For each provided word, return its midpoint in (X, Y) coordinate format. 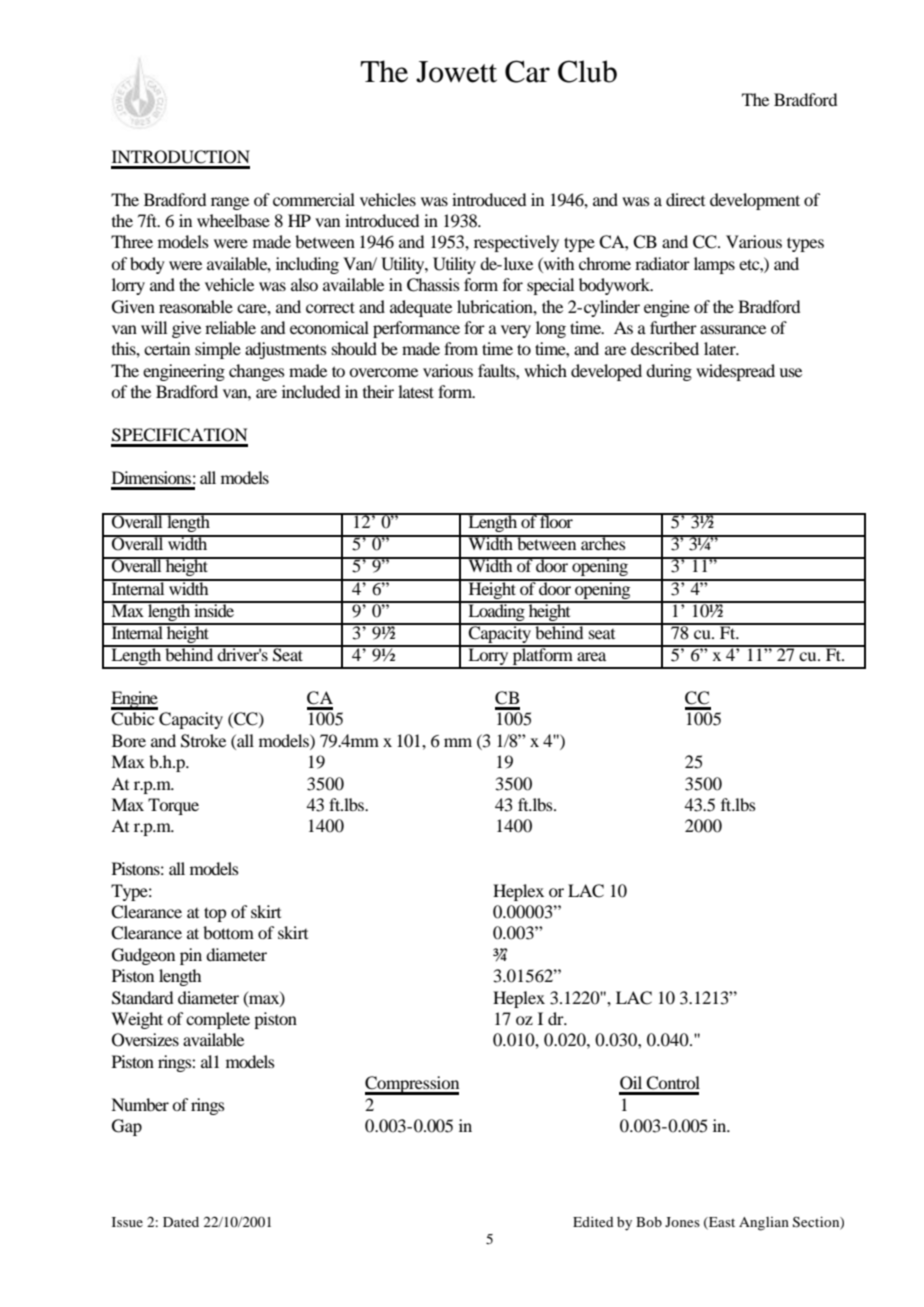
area (591, 656)
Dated (181, 1222)
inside (214, 609)
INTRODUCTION (181, 157)
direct (685, 199)
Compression (412, 1085)
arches (603, 542)
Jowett (456, 72)
